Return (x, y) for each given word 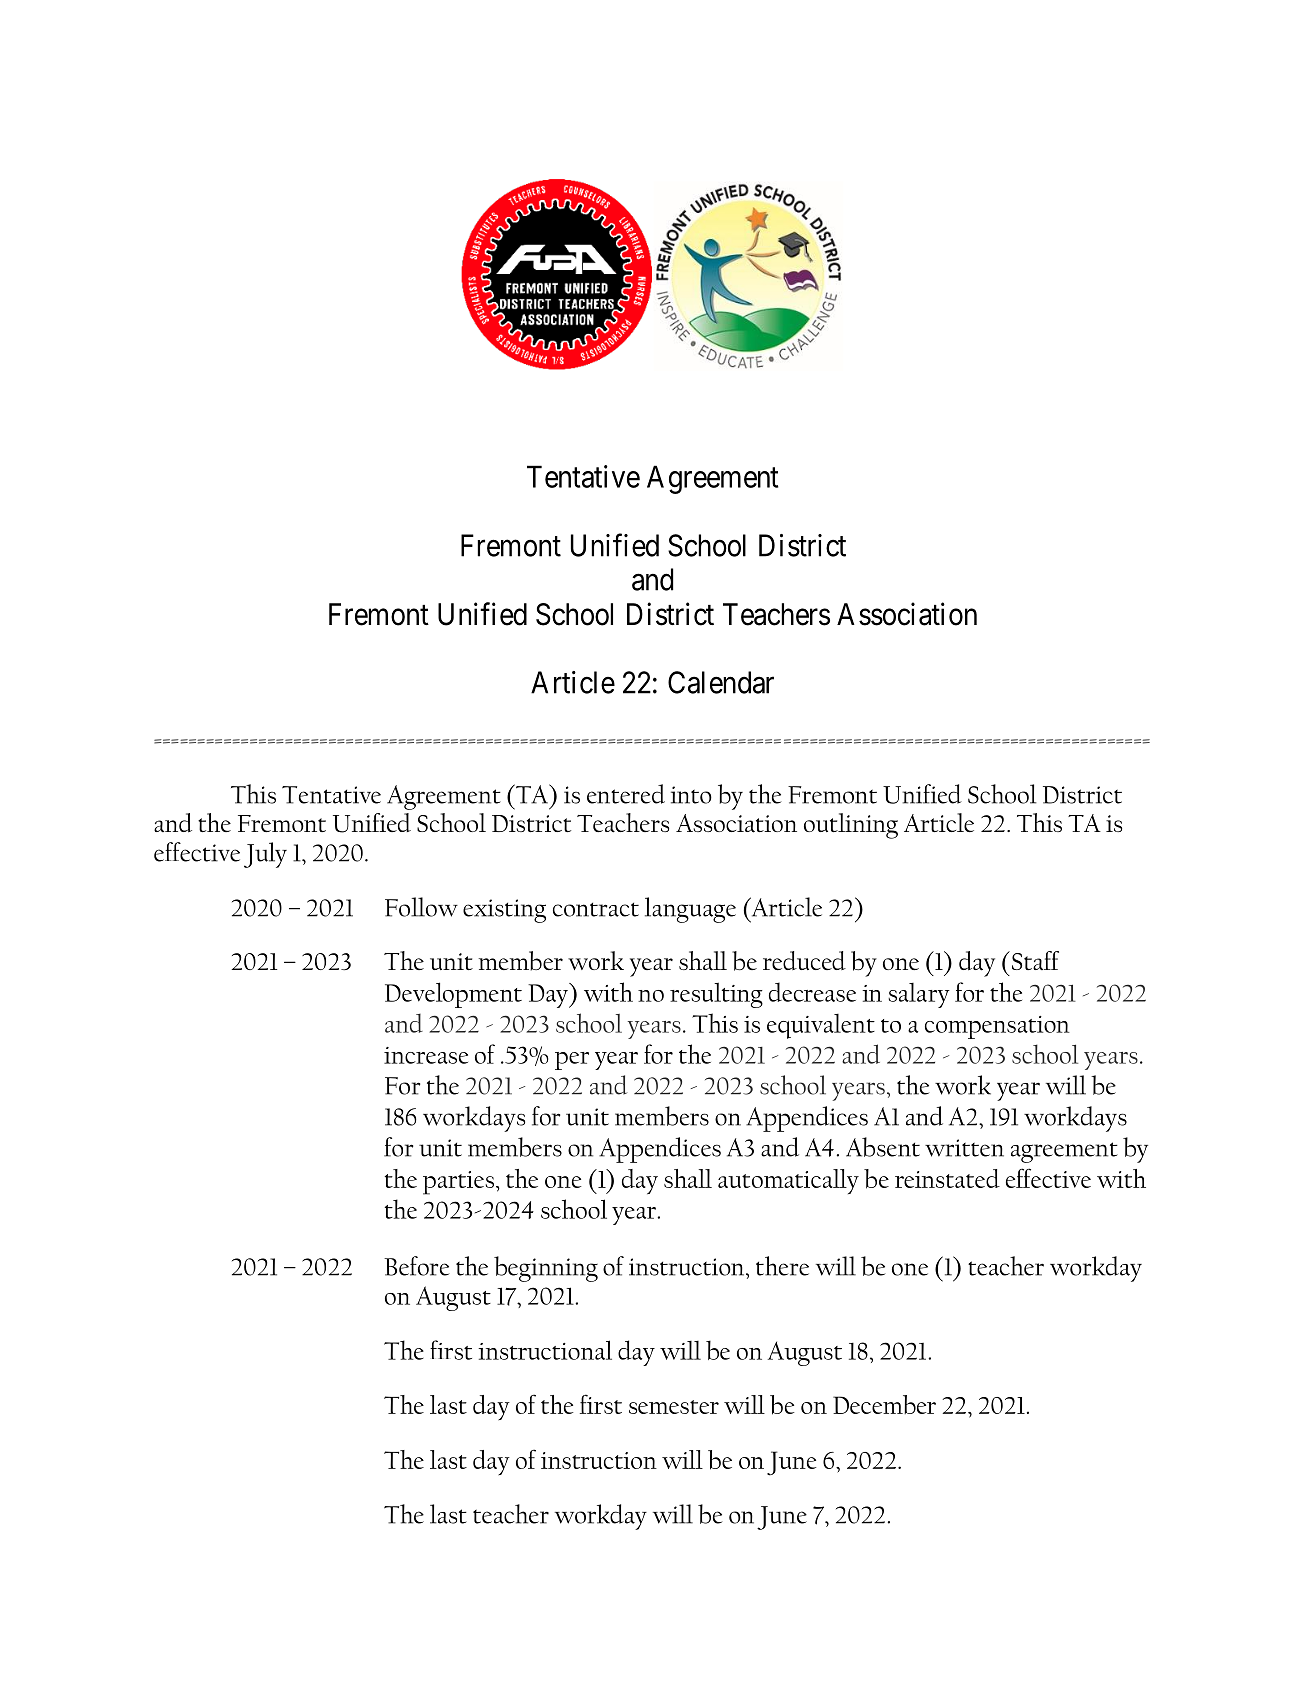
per (572, 1061)
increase (426, 1055)
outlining (851, 826)
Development (453, 995)
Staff (1035, 960)
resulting (716, 995)
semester (674, 1407)
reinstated (947, 1178)
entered (626, 794)
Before (417, 1266)
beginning (546, 1269)
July (265, 855)
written (964, 1148)
